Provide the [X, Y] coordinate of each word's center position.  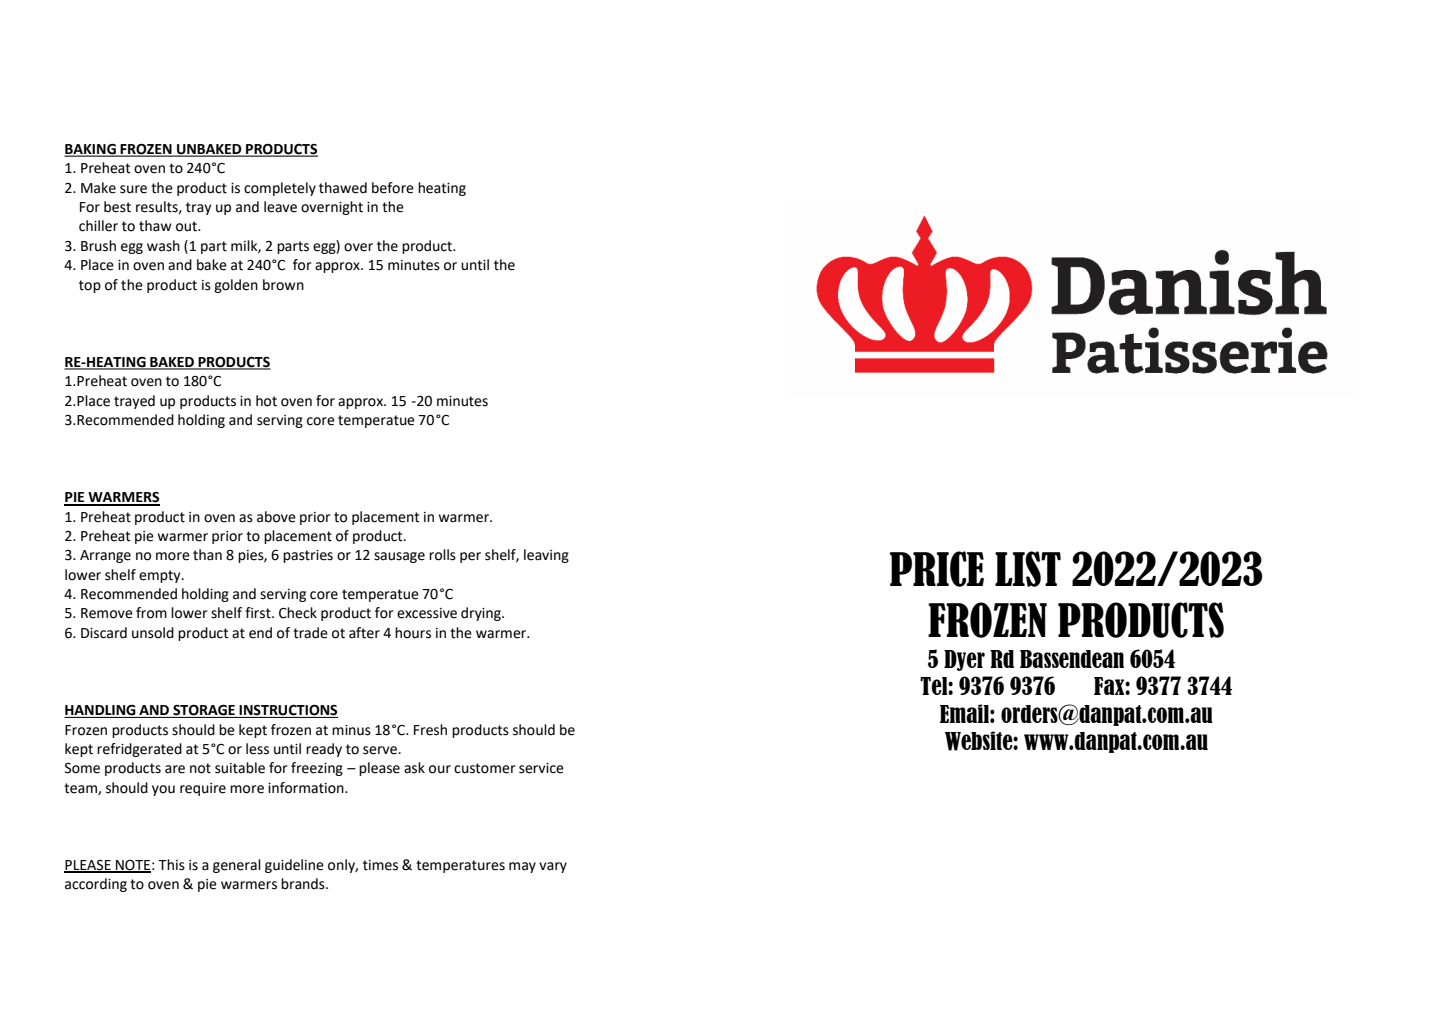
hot [266, 401]
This [171, 865]
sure [133, 189]
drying [482, 614]
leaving [546, 556]
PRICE [937, 569]
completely [280, 189]
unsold [153, 633]
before [393, 188]
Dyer [964, 660]
